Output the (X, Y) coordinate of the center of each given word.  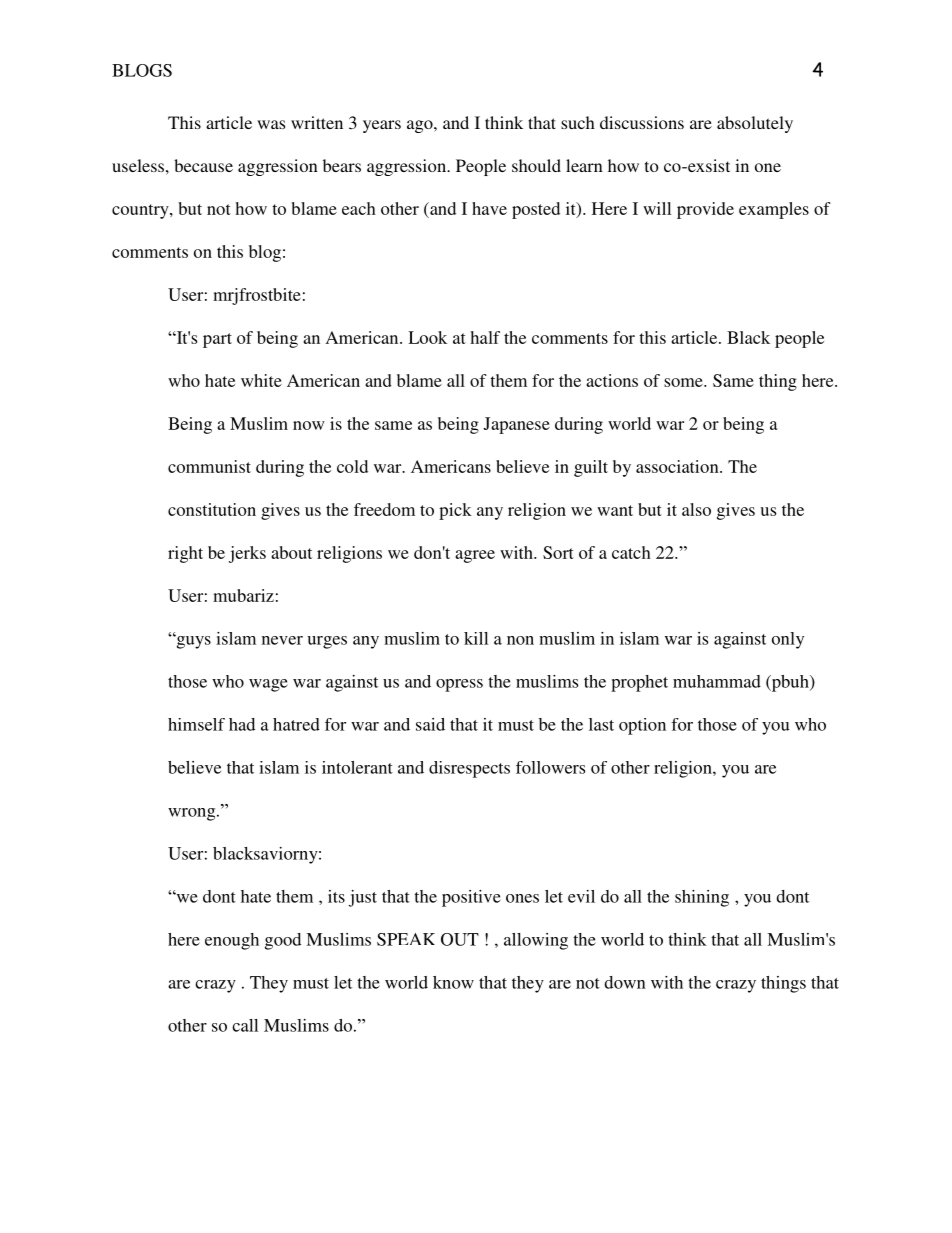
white (261, 380)
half (485, 337)
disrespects (469, 769)
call (245, 1025)
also (696, 509)
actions (612, 380)
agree (475, 556)
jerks (247, 554)
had (242, 724)
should (536, 165)
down (625, 982)
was (271, 124)
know (453, 982)
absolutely (755, 124)
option (642, 726)
